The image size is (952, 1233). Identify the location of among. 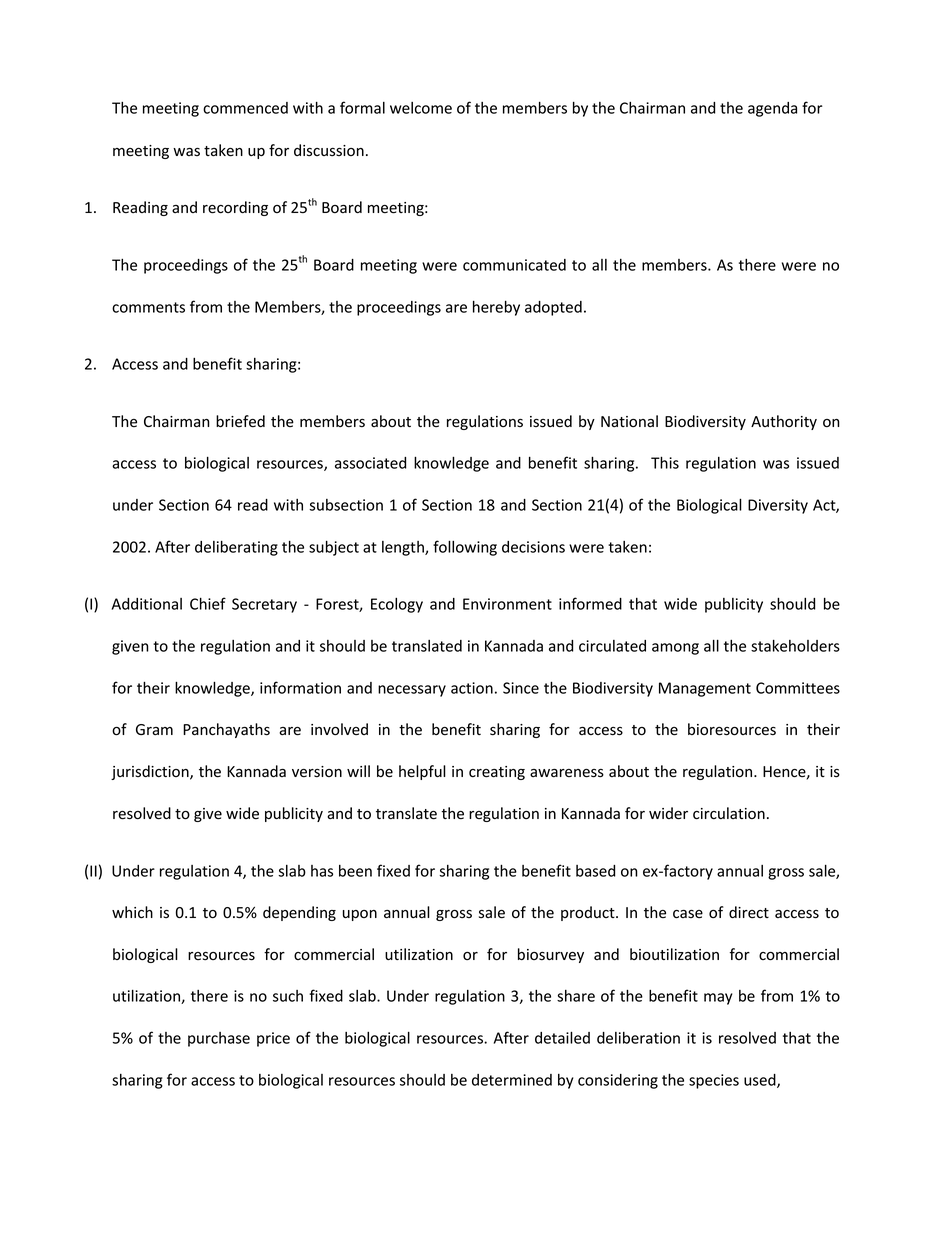
(675, 649).
